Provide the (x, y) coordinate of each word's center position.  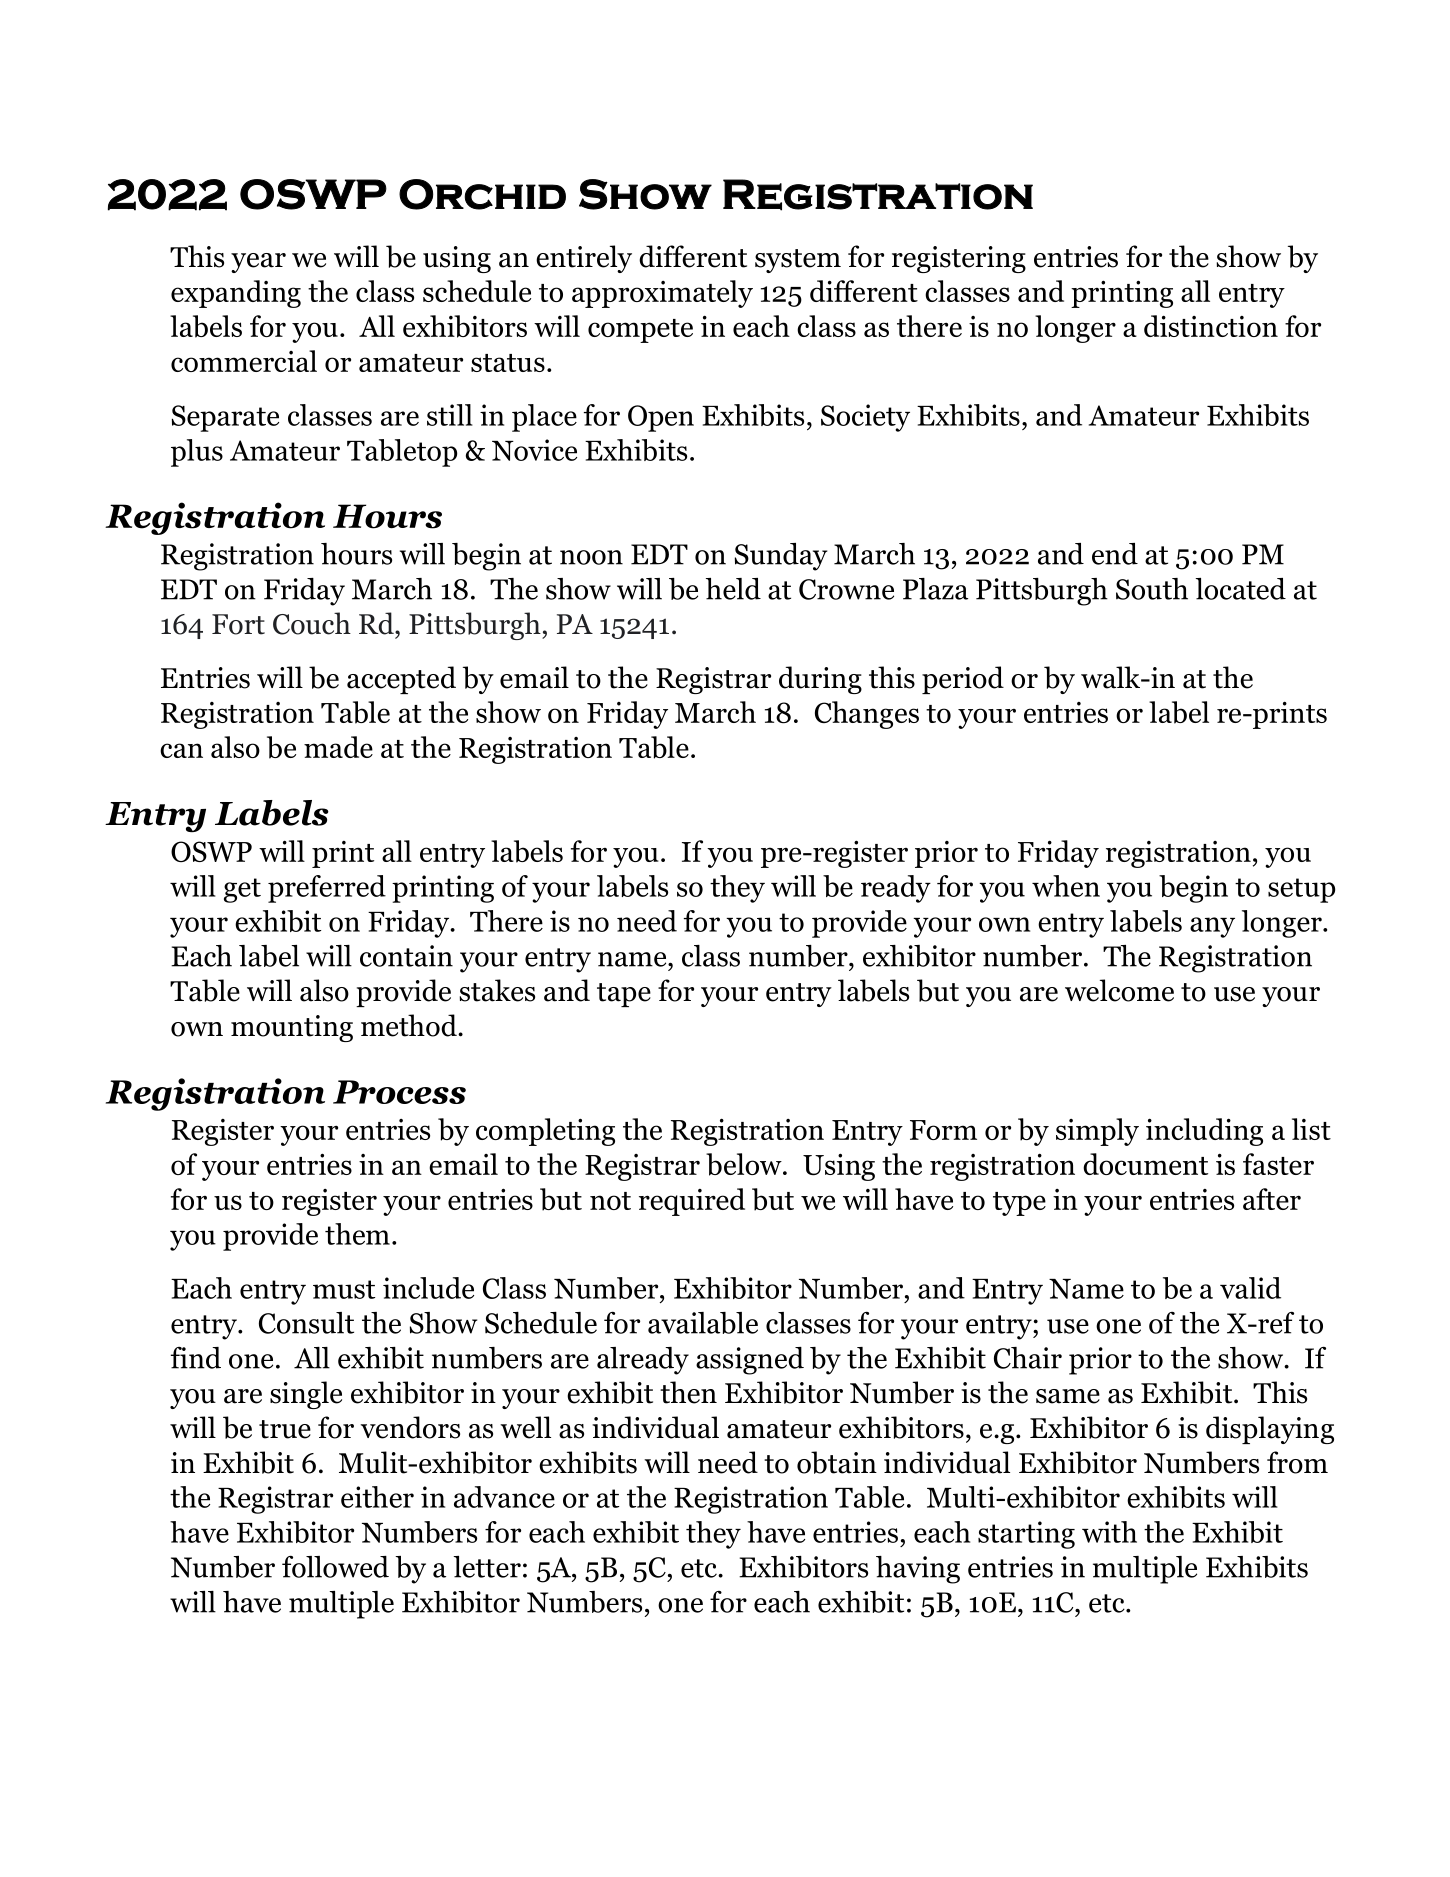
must (344, 1289)
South (1152, 589)
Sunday (781, 557)
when (1066, 886)
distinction (1211, 326)
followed (335, 1567)
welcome (1119, 990)
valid (1250, 1288)
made (338, 747)
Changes (867, 715)
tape (624, 995)
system (798, 261)
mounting (292, 1028)
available (703, 1323)
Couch (312, 623)
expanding (236, 294)
